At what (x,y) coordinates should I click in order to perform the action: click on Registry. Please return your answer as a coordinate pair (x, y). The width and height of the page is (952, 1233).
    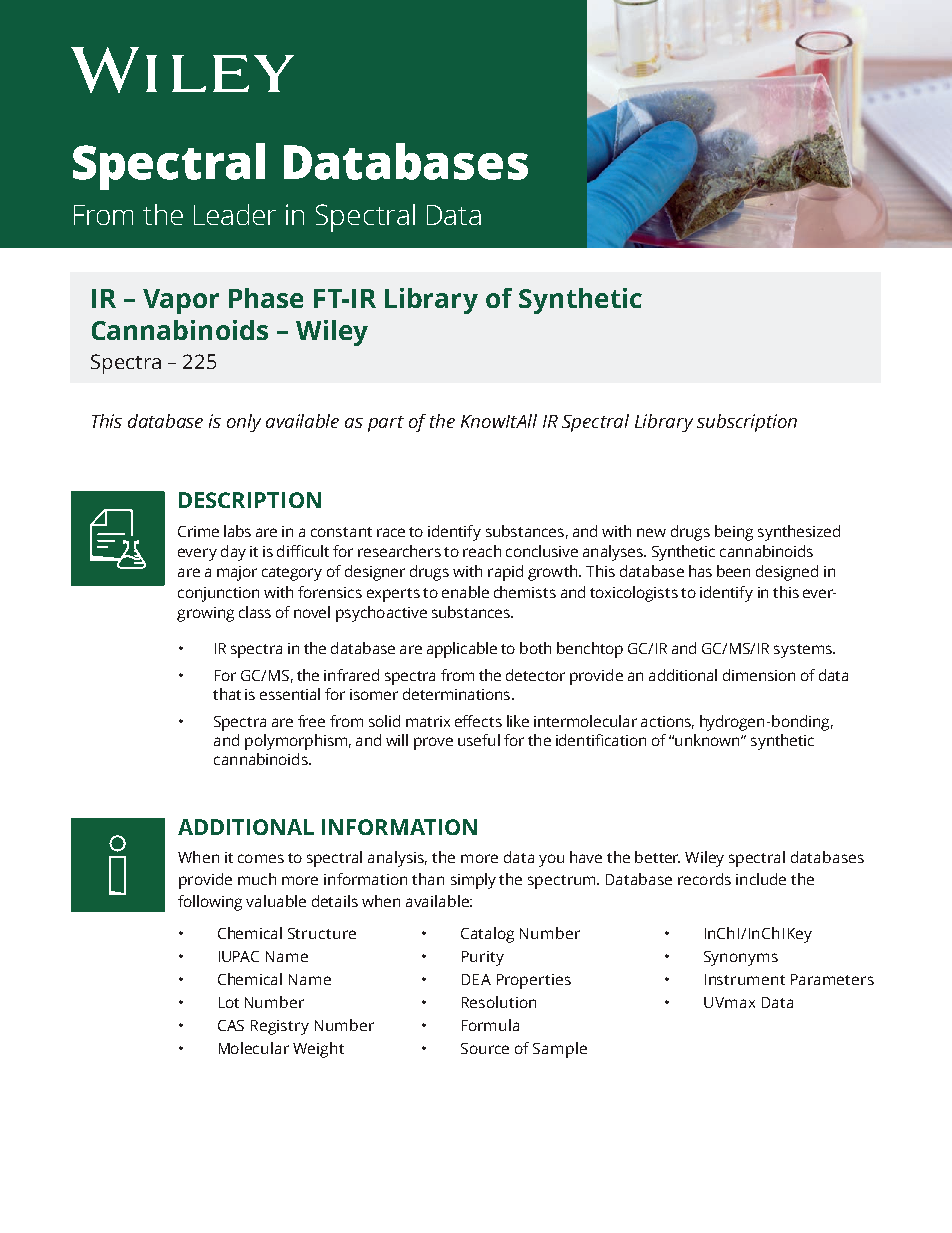
    Looking at the image, I should click on (280, 1027).
